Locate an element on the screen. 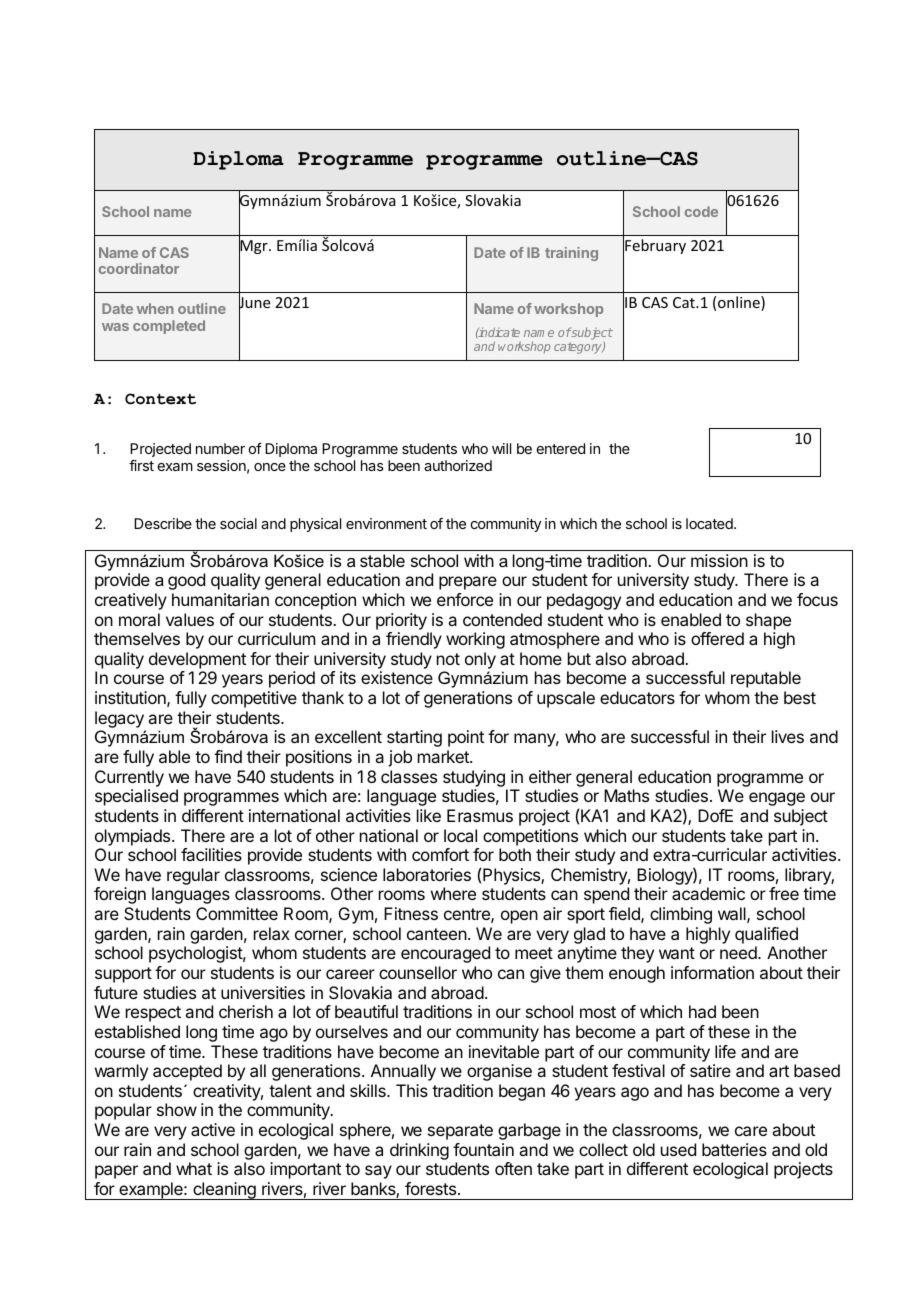 This screenshot has width=924, height=1307. best is located at coordinates (800, 697).
